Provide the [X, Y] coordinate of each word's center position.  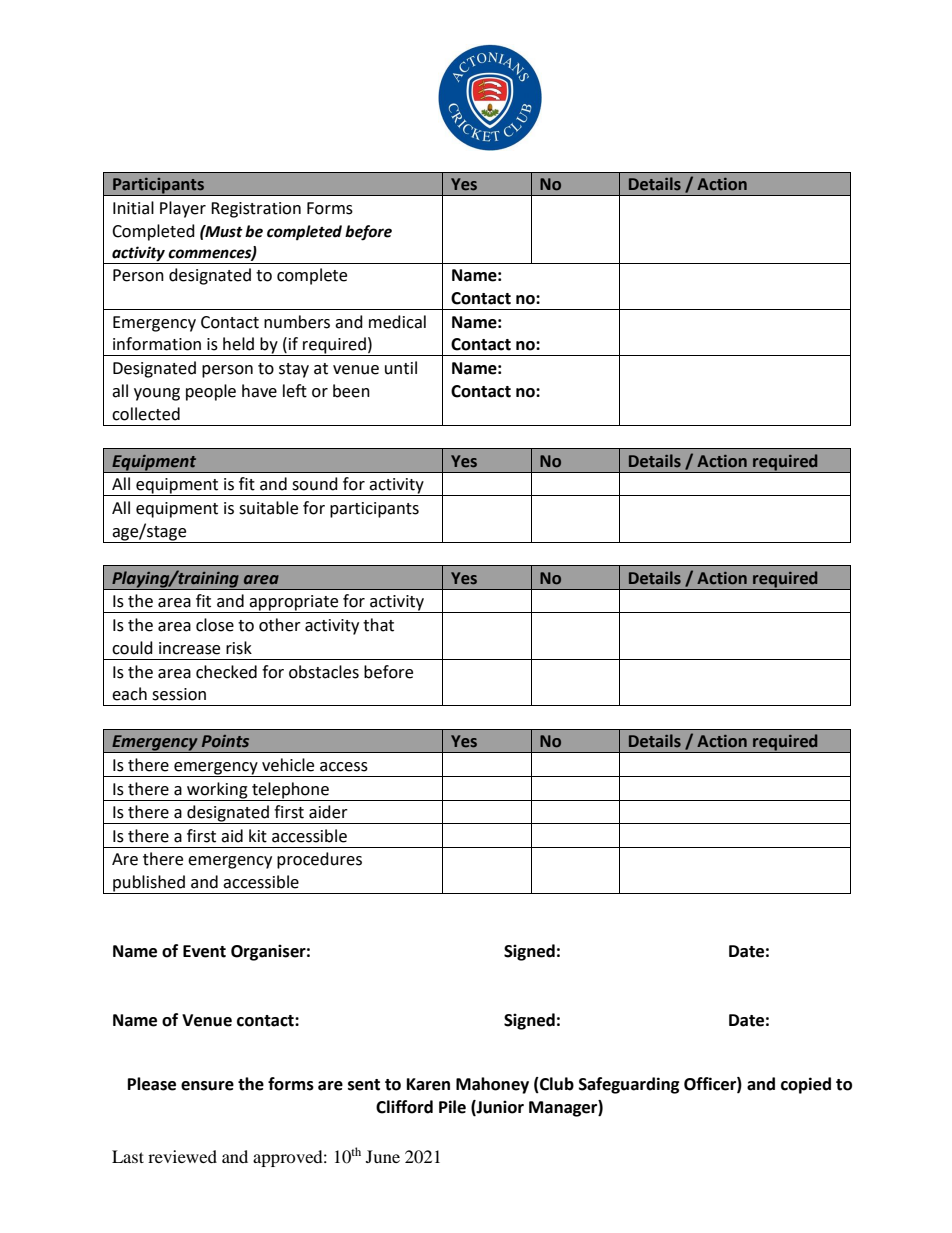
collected [146, 414]
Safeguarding [629, 1085]
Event [204, 951]
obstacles [324, 672]
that [378, 625]
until [401, 368]
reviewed [182, 1156]
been [351, 391]
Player [183, 209]
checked [226, 672]
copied [806, 1085]
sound [315, 484]
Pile [452, 1107]
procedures [319, 860]
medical [397, 322]
